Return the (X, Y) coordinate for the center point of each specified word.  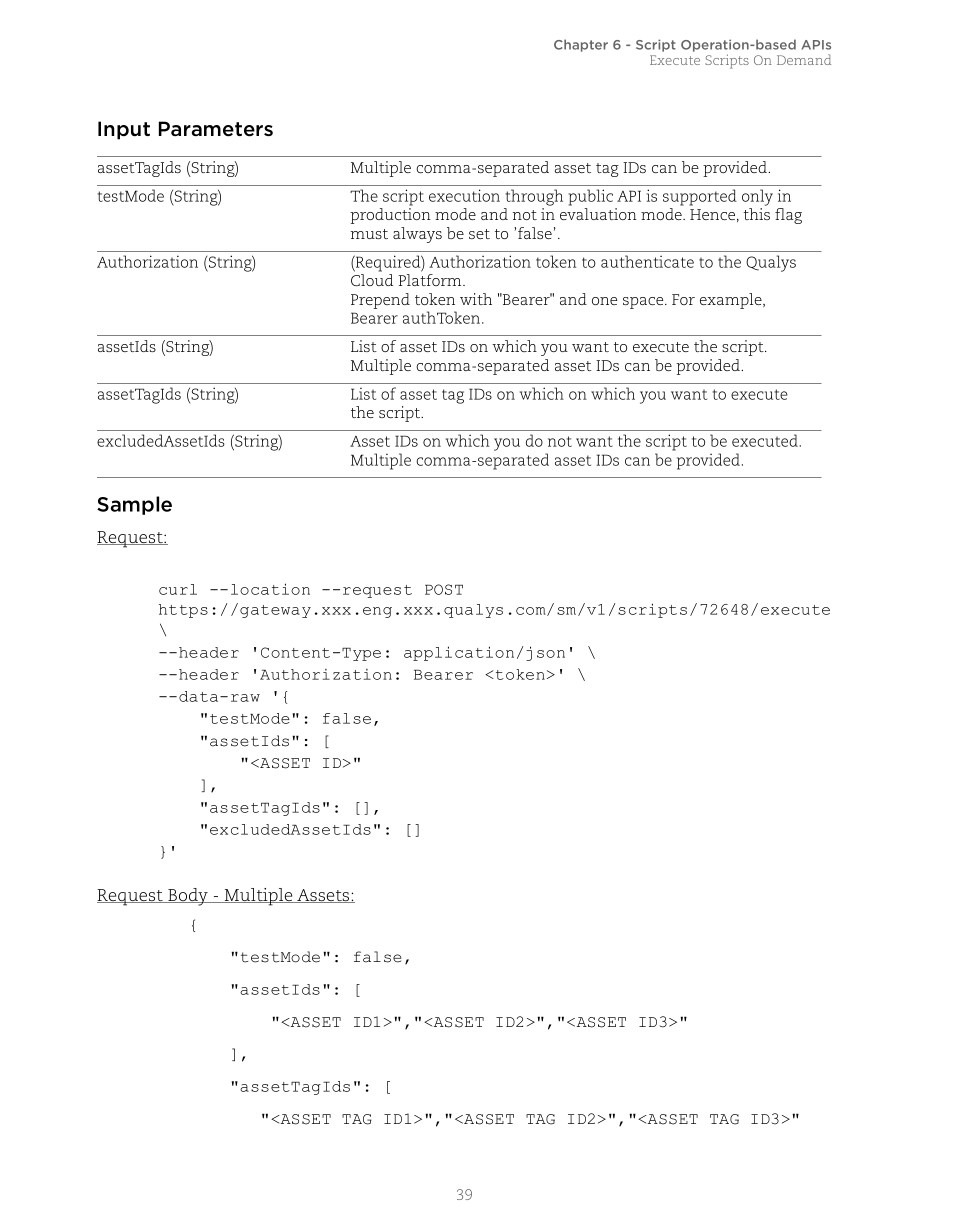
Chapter (581, 45)
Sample (134, 505)
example (732, 301)
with (476, 299)
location (270, 589)
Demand (804, 59)
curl (178, 589)
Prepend (380, 301)
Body (188, 897)
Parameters (216, 129)
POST (444, 589)
